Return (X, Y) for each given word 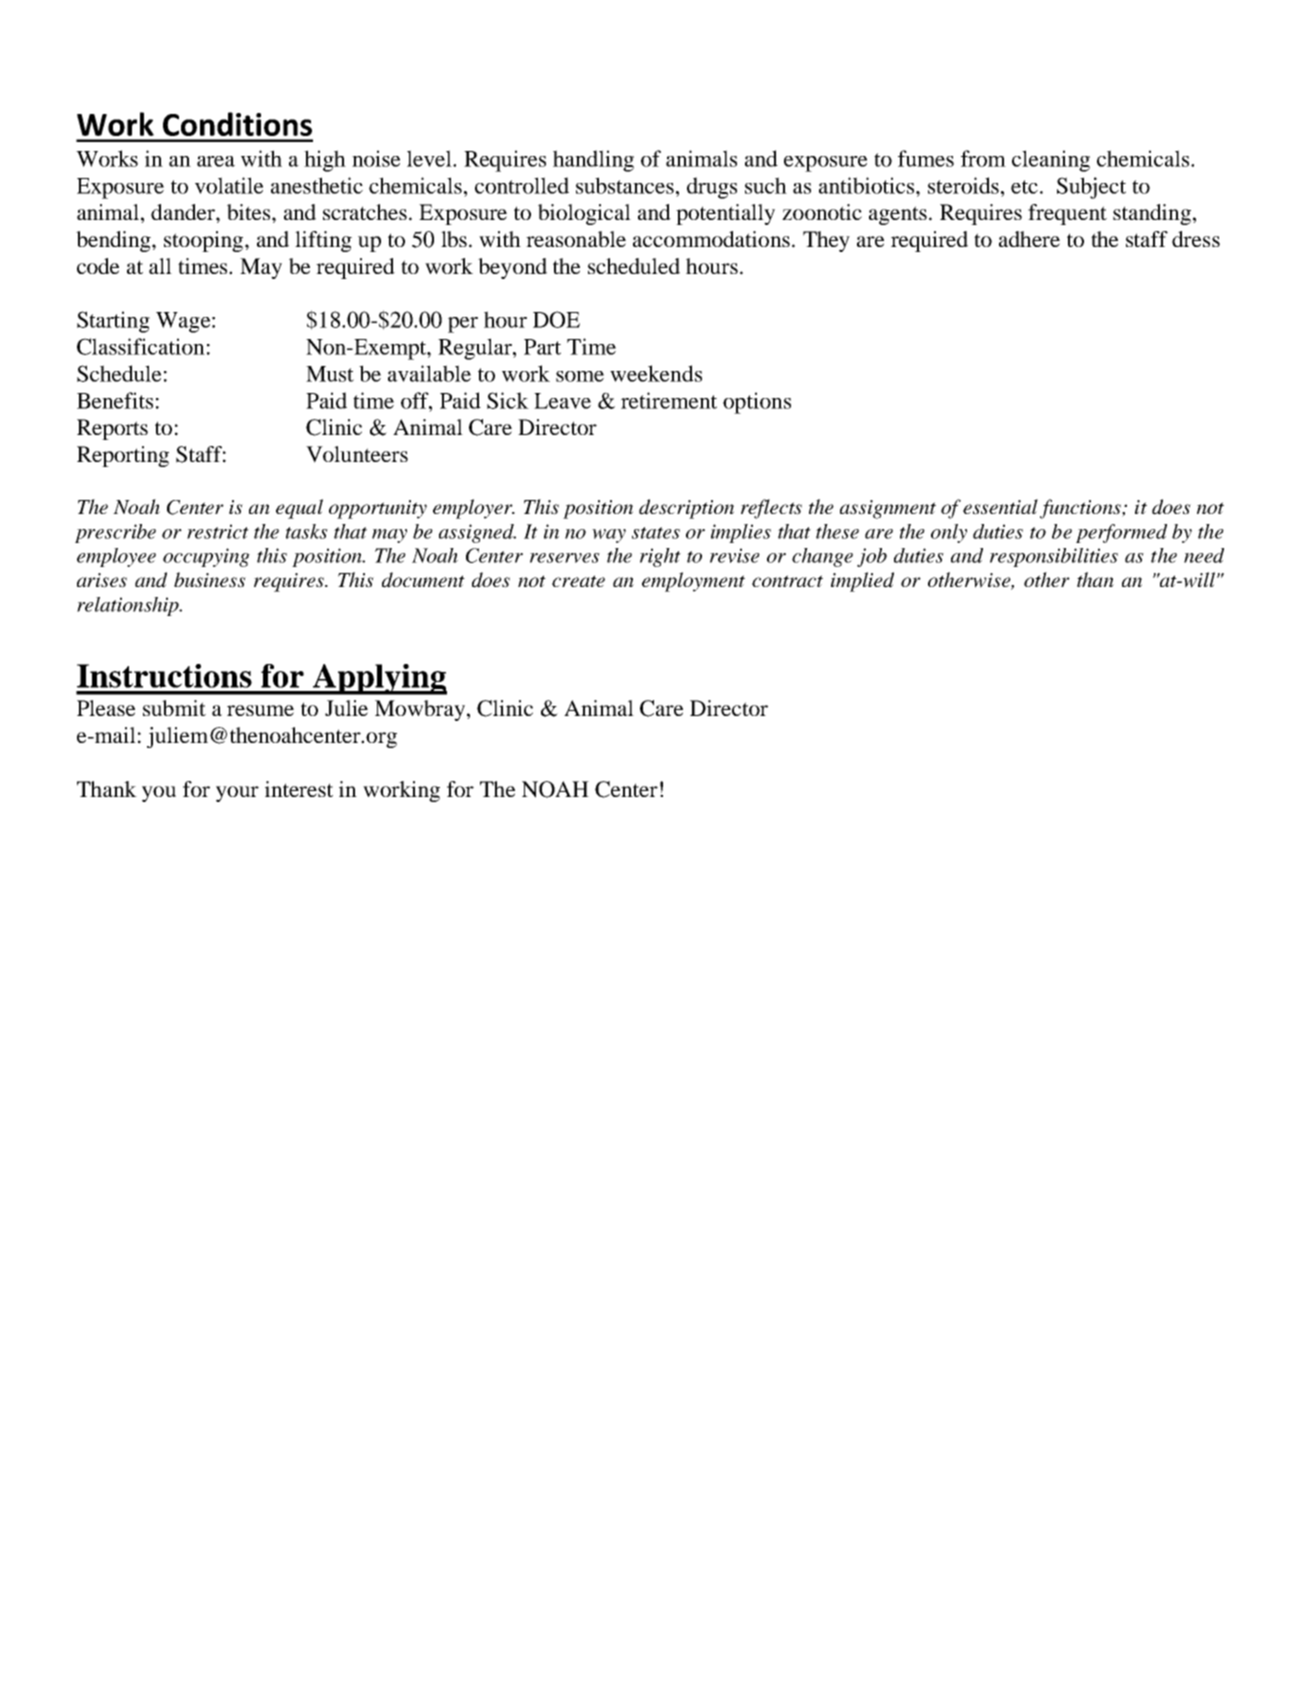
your (237, 794)
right (660, 557)
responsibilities (1054, 557)
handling (593, 161)
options (757, 403)
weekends (656, 373)
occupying (206, 557)
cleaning (1051, 161)
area (216, 161)
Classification (141, 346)
